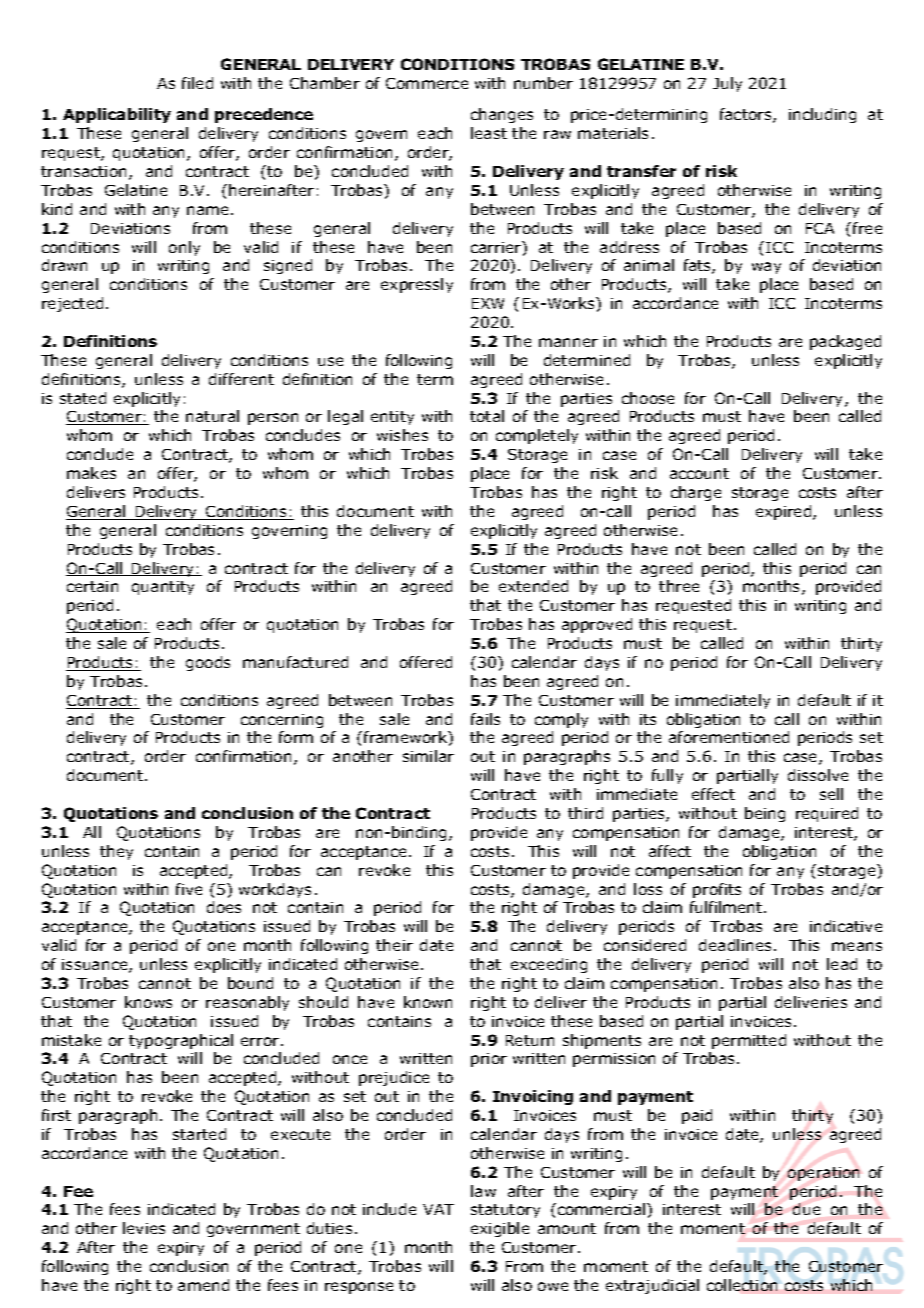 This document has height=1308, width=924. Describe the element at coordinates (212, 416) in the document. I see `natural` at that location.
